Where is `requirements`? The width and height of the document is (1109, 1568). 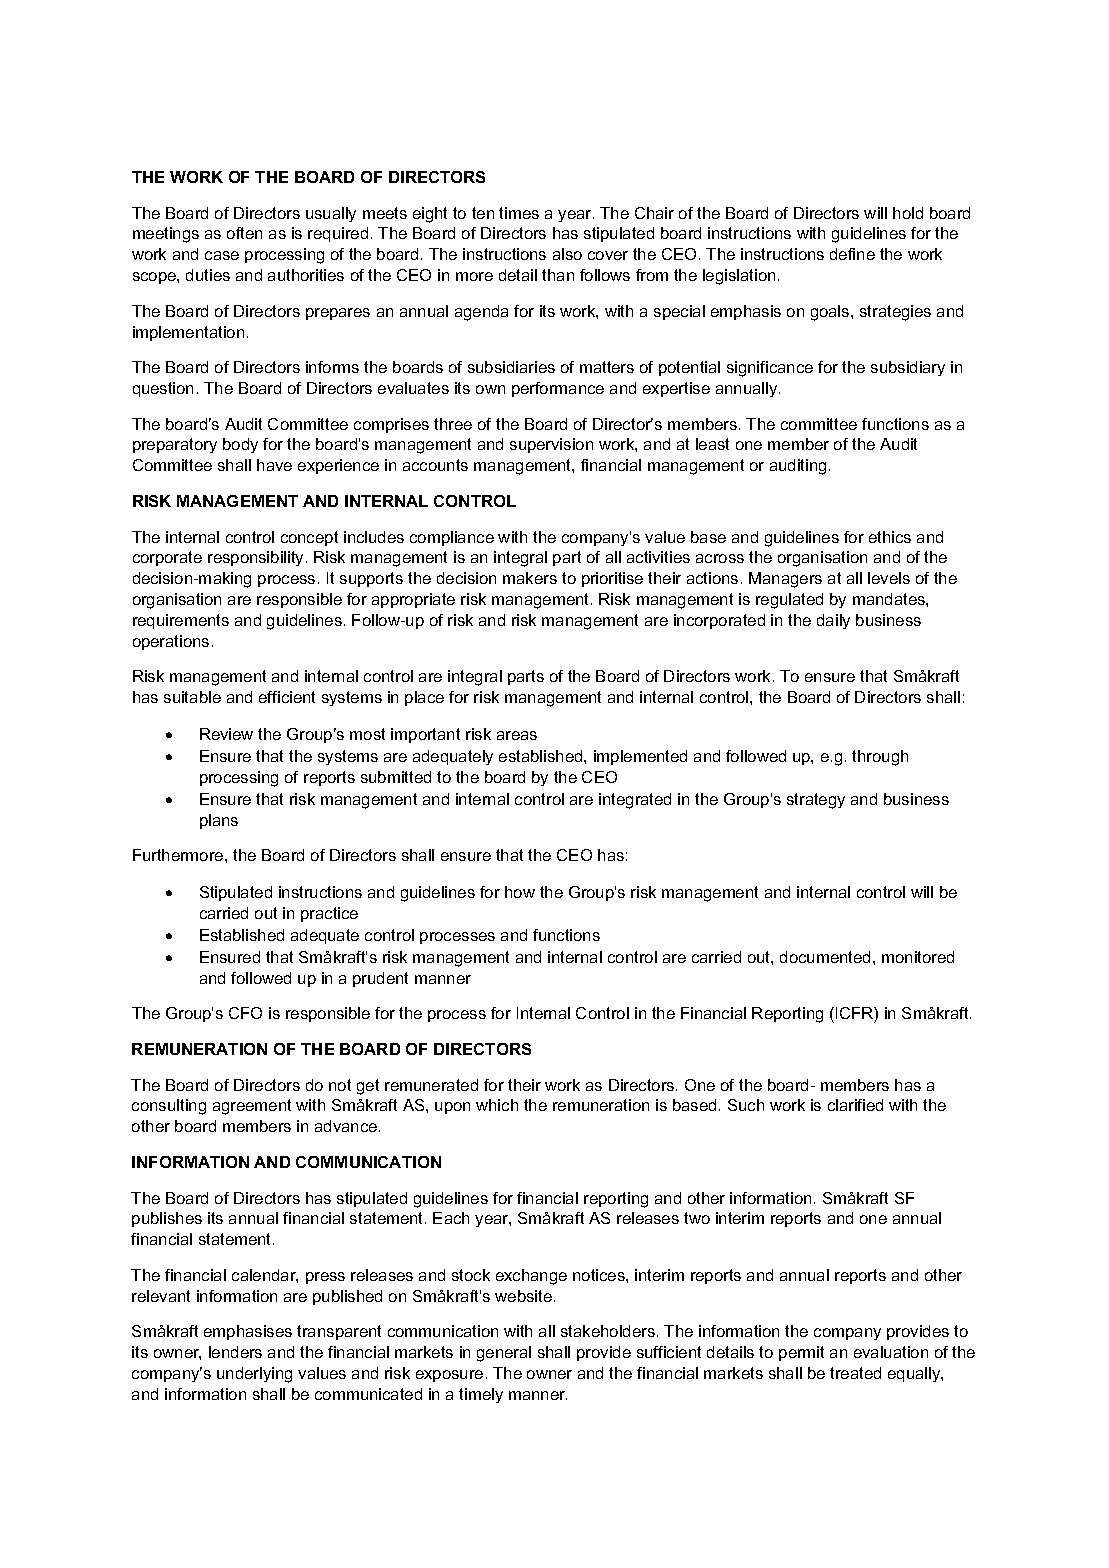 requirements is located at coordinates (181, 621).
